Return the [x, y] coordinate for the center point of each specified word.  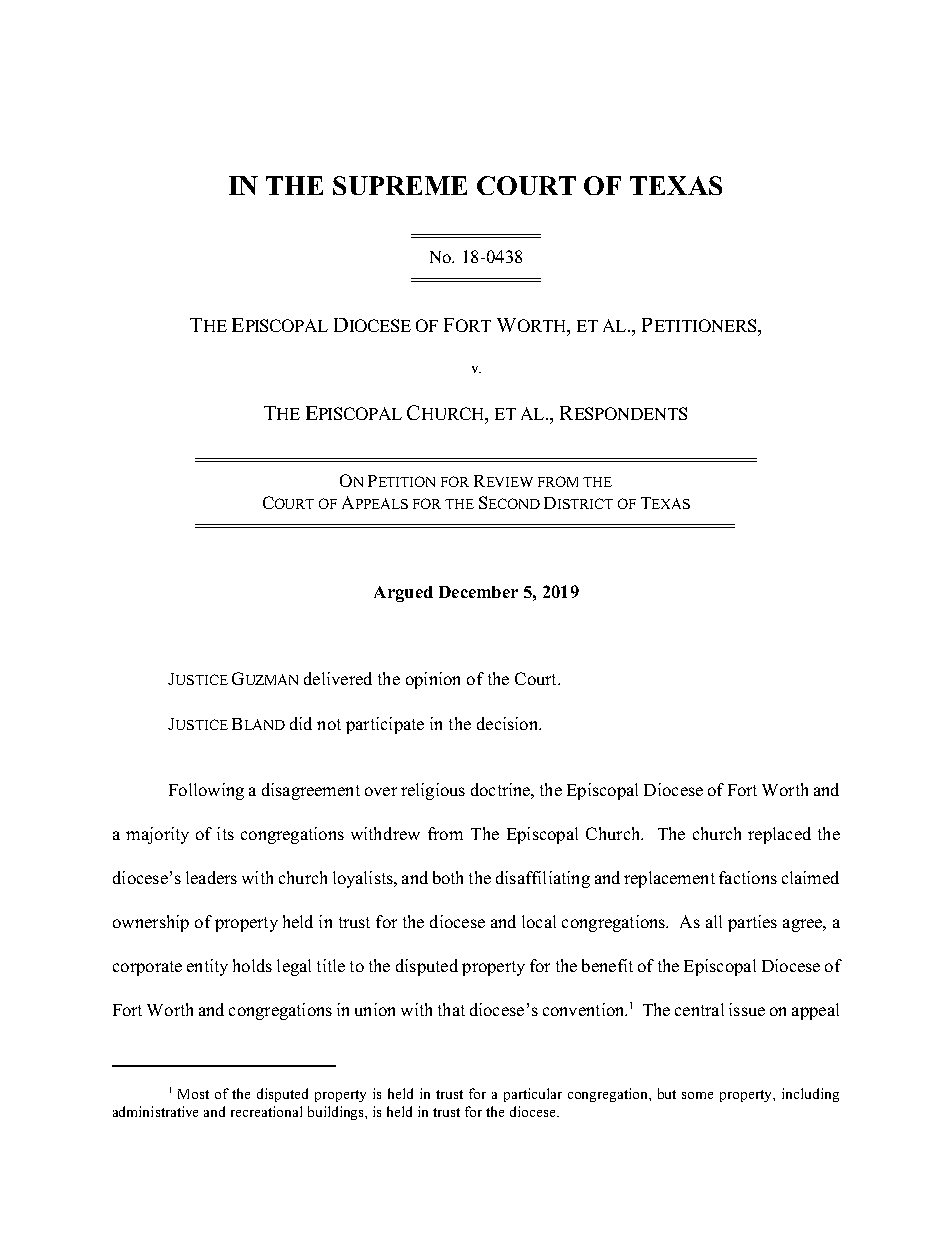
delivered [338, 678]
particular [533, 1095]
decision [509, 723]
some [697, 1095]
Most [193, 1094]
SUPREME [400, 185]
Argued [403, 594]
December [478, 592]
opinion [433, 680]
